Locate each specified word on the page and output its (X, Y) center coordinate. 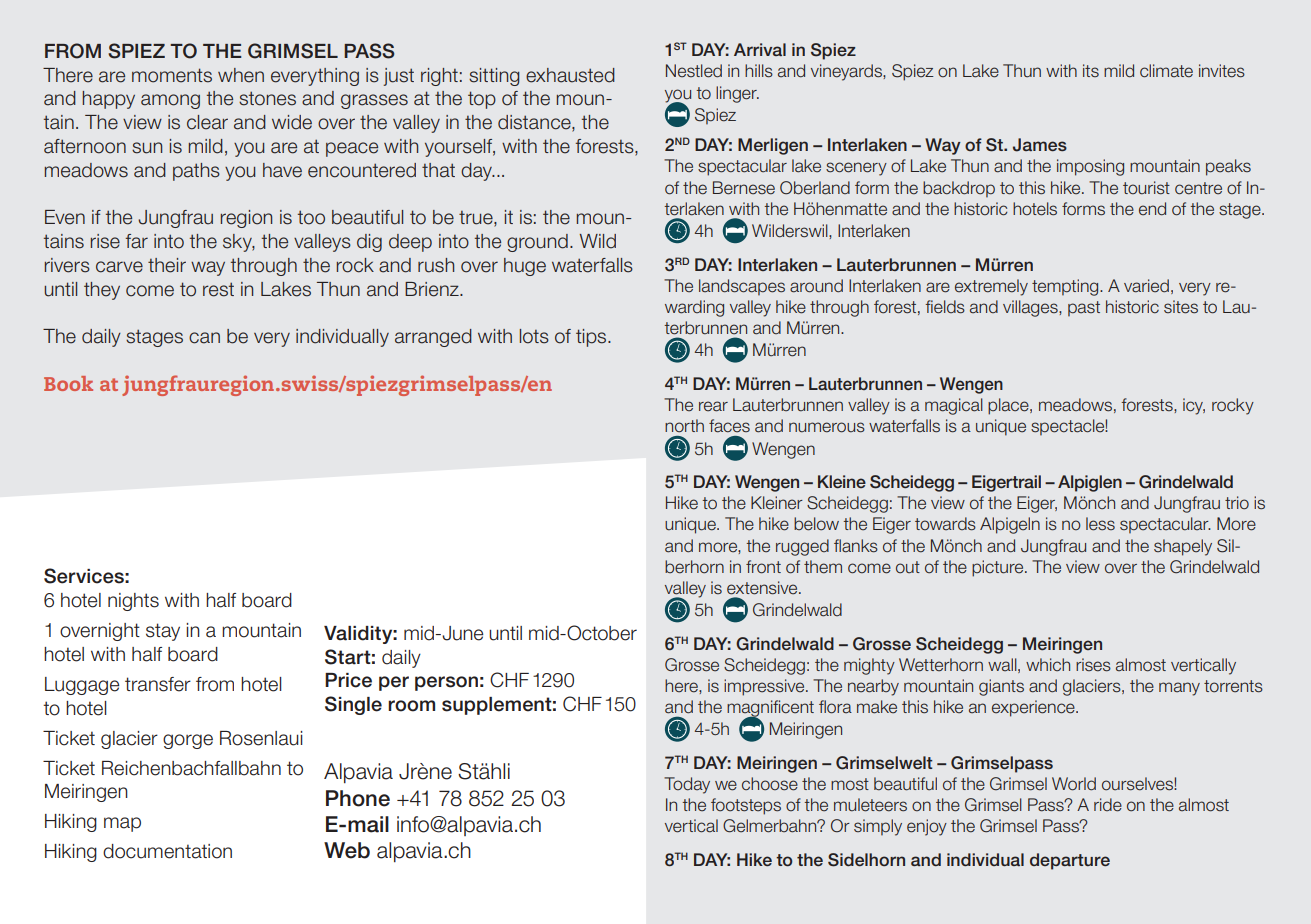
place (1009, 406)
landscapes (742, 287)
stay (163, 632)
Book (68, 383)
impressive (765, 687)
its (1091, 70)
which (1048, 664)
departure (1070, 861)
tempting (1066, 287)
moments (172, 75)
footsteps (746, 806)
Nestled (694, 71)
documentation (167, 851)
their (167, 265)
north (684, 426)
